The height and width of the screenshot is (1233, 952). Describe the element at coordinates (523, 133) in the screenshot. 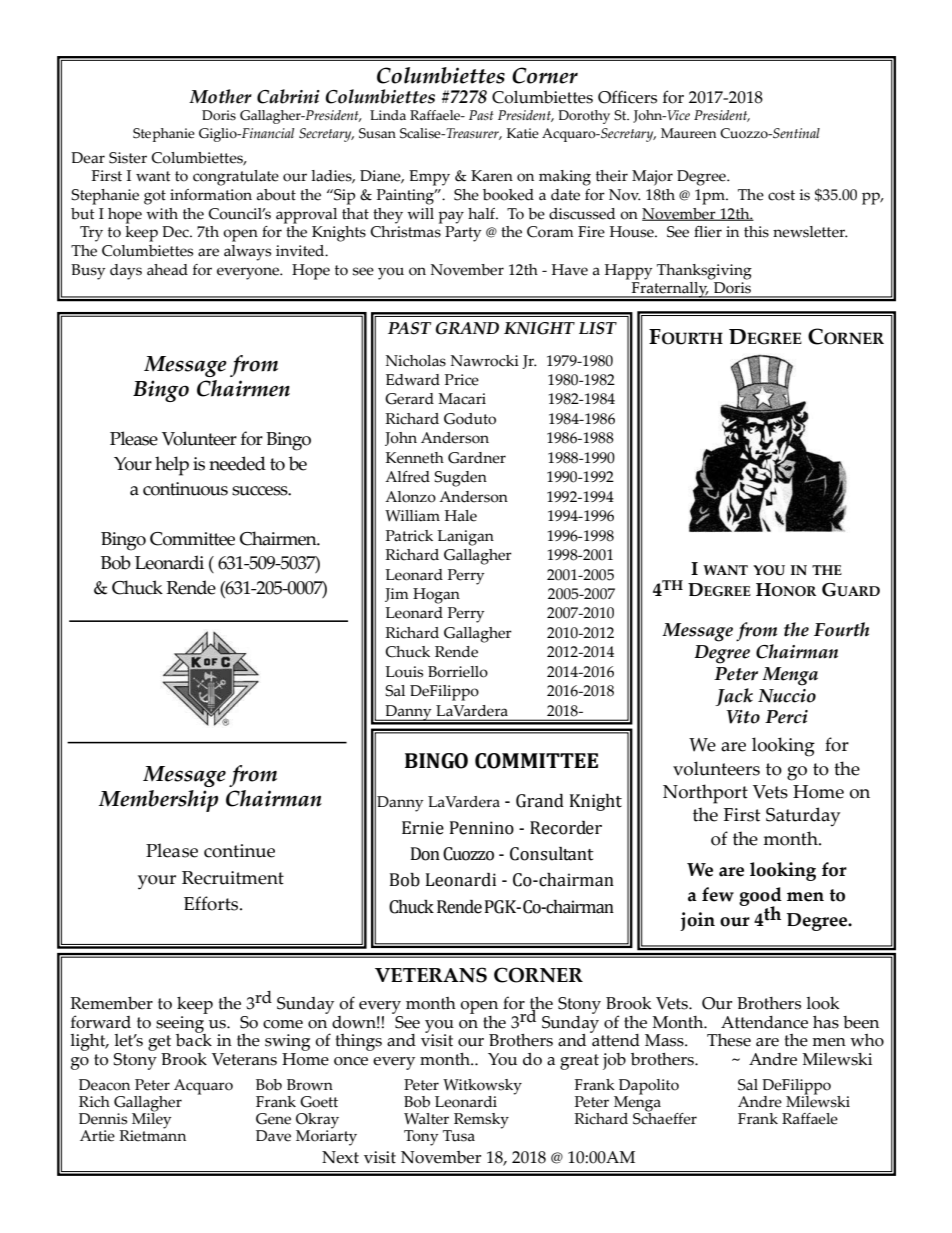

I see `Katie` at that location.
